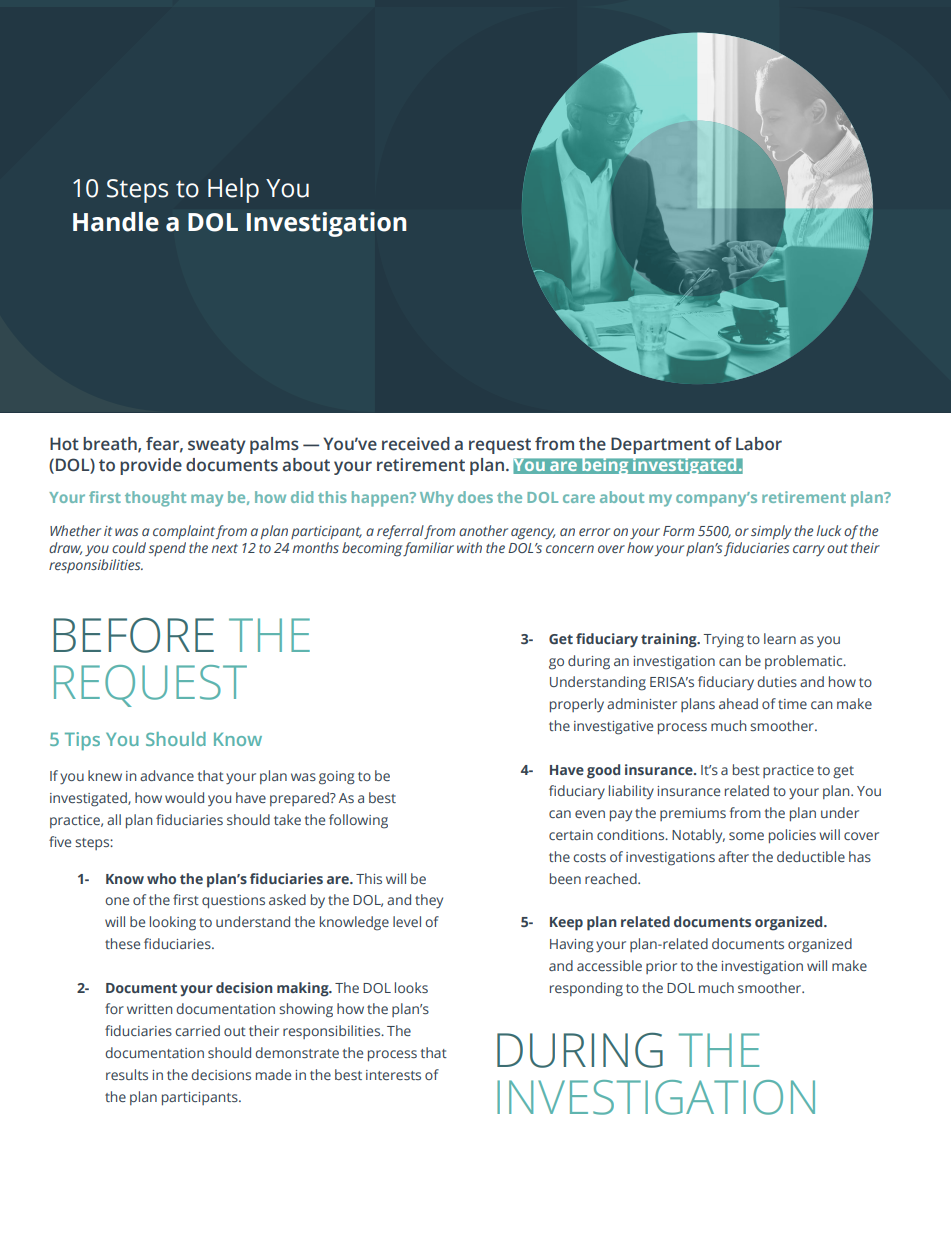 The height and width of the page is (1233, 952). I want to click on learn, so click(780, 638).
